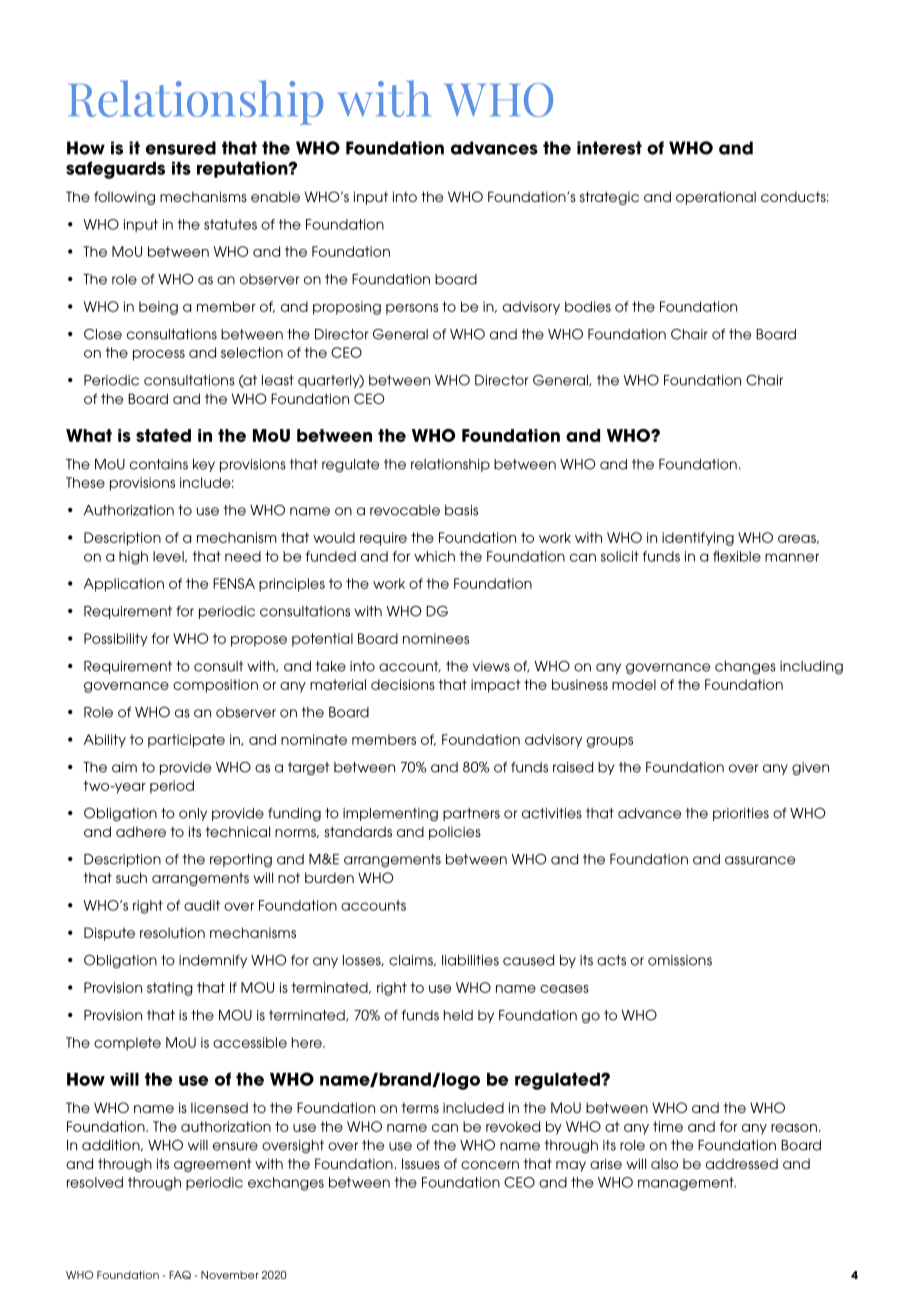  What do you see at coordinates (716, 198) in the screenshot?
I see `operational` at bounding box center [716, 198].
